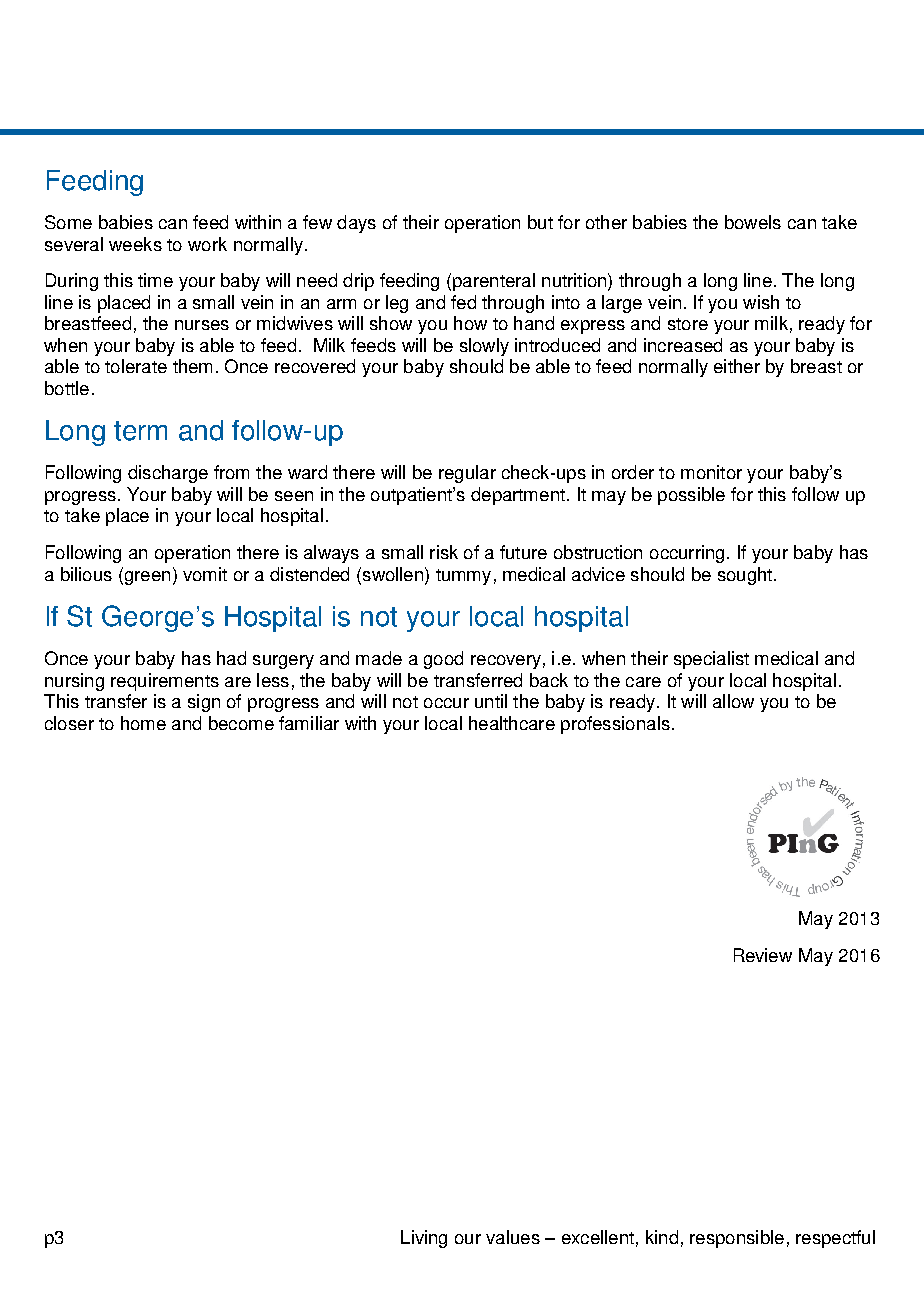 This page has height=1308, width=924. Describe the element at coordinates (513, 1237) in the page. I see `values` at that location.
